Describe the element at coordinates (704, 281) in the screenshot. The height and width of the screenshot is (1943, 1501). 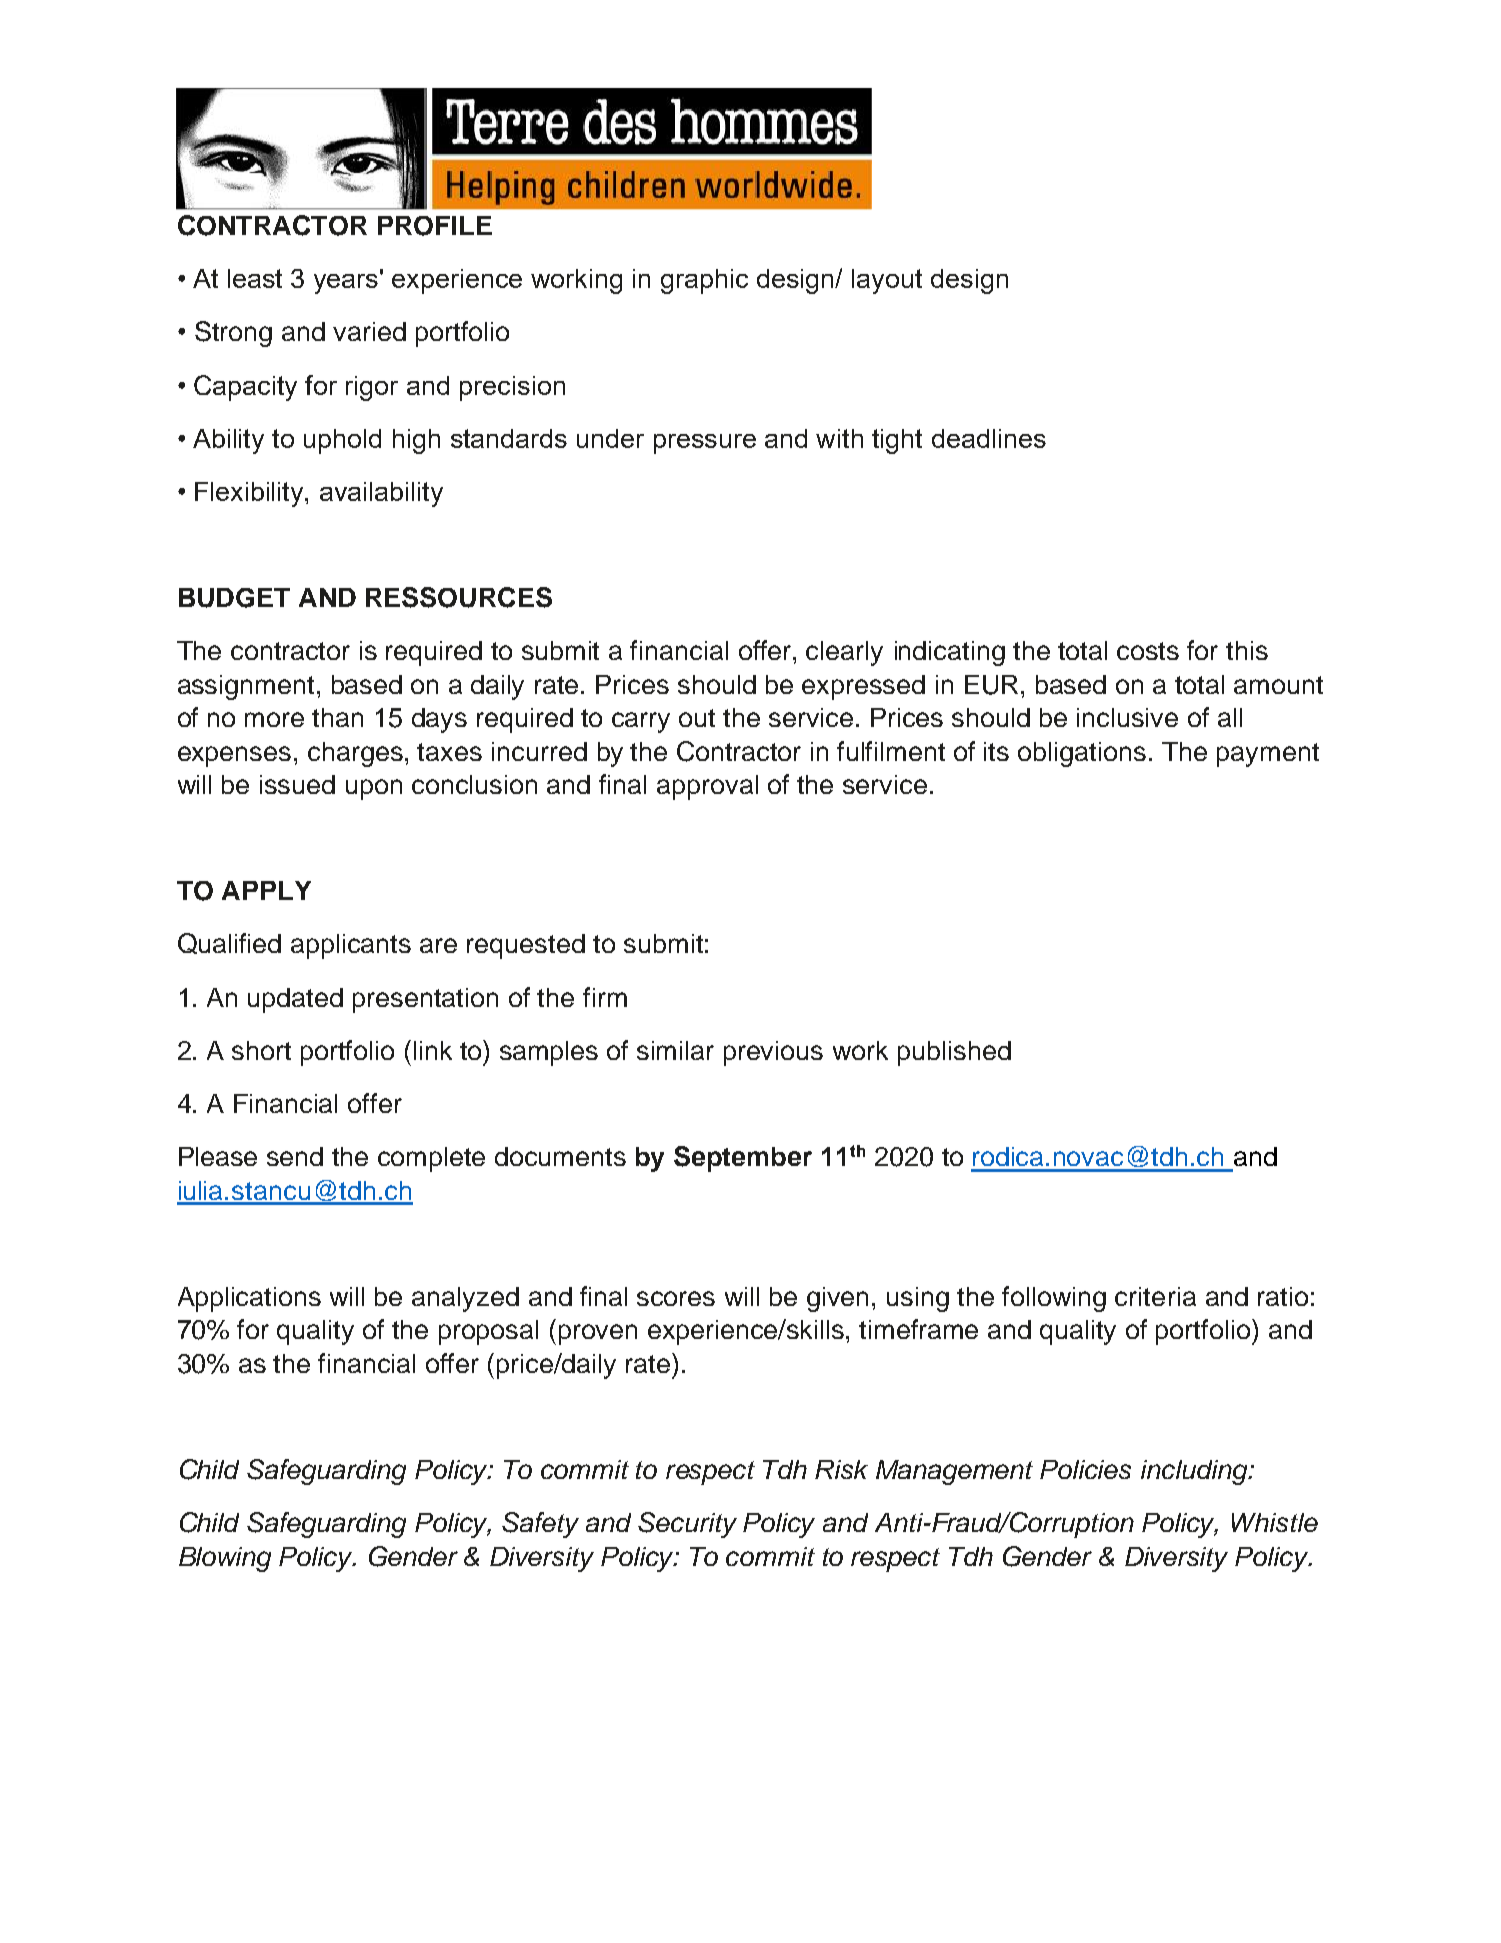
I see `graphic` at that location.
